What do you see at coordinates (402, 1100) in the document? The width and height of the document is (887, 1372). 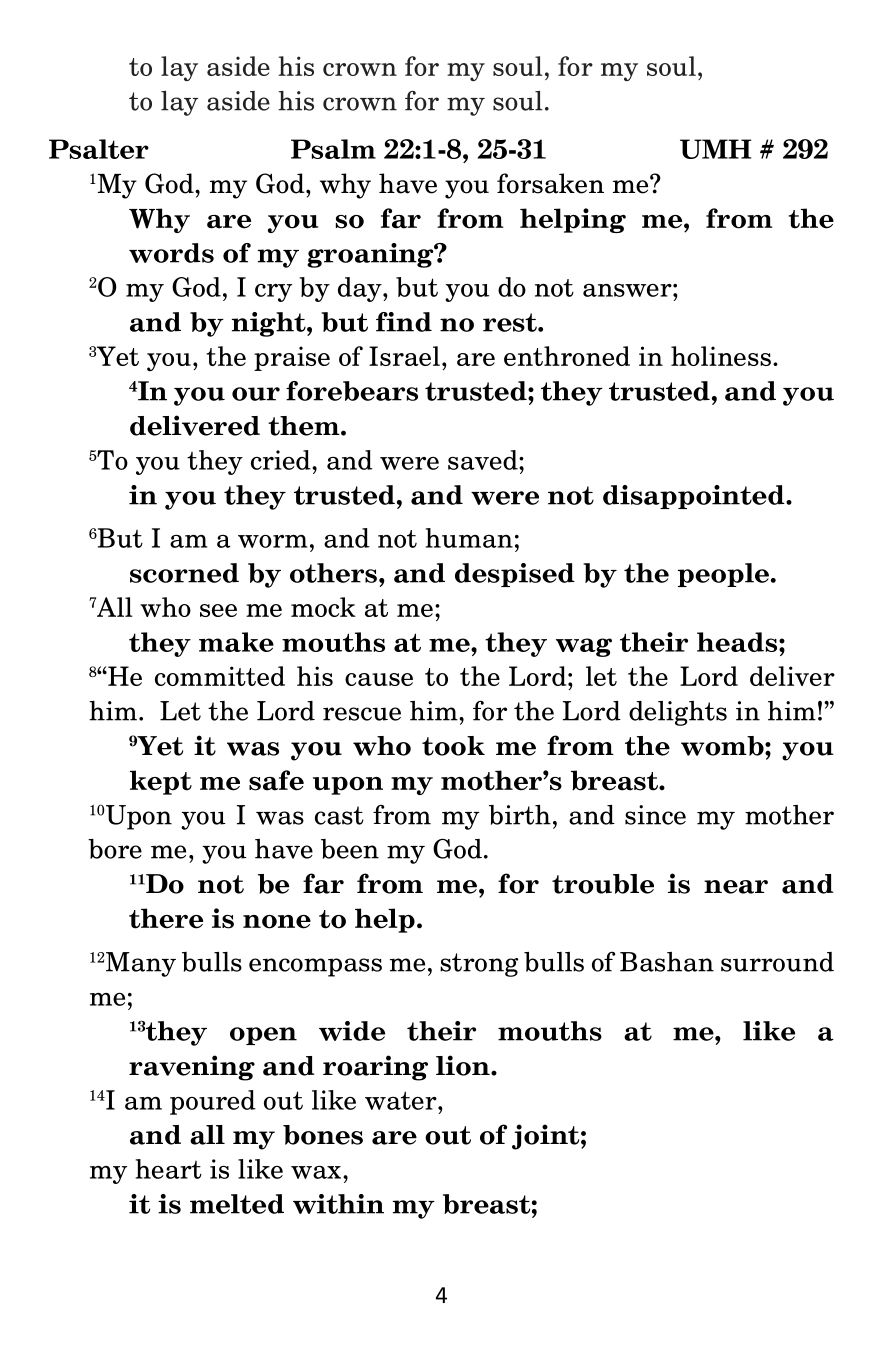 I see `water` at bounding box center [402, 1100].
